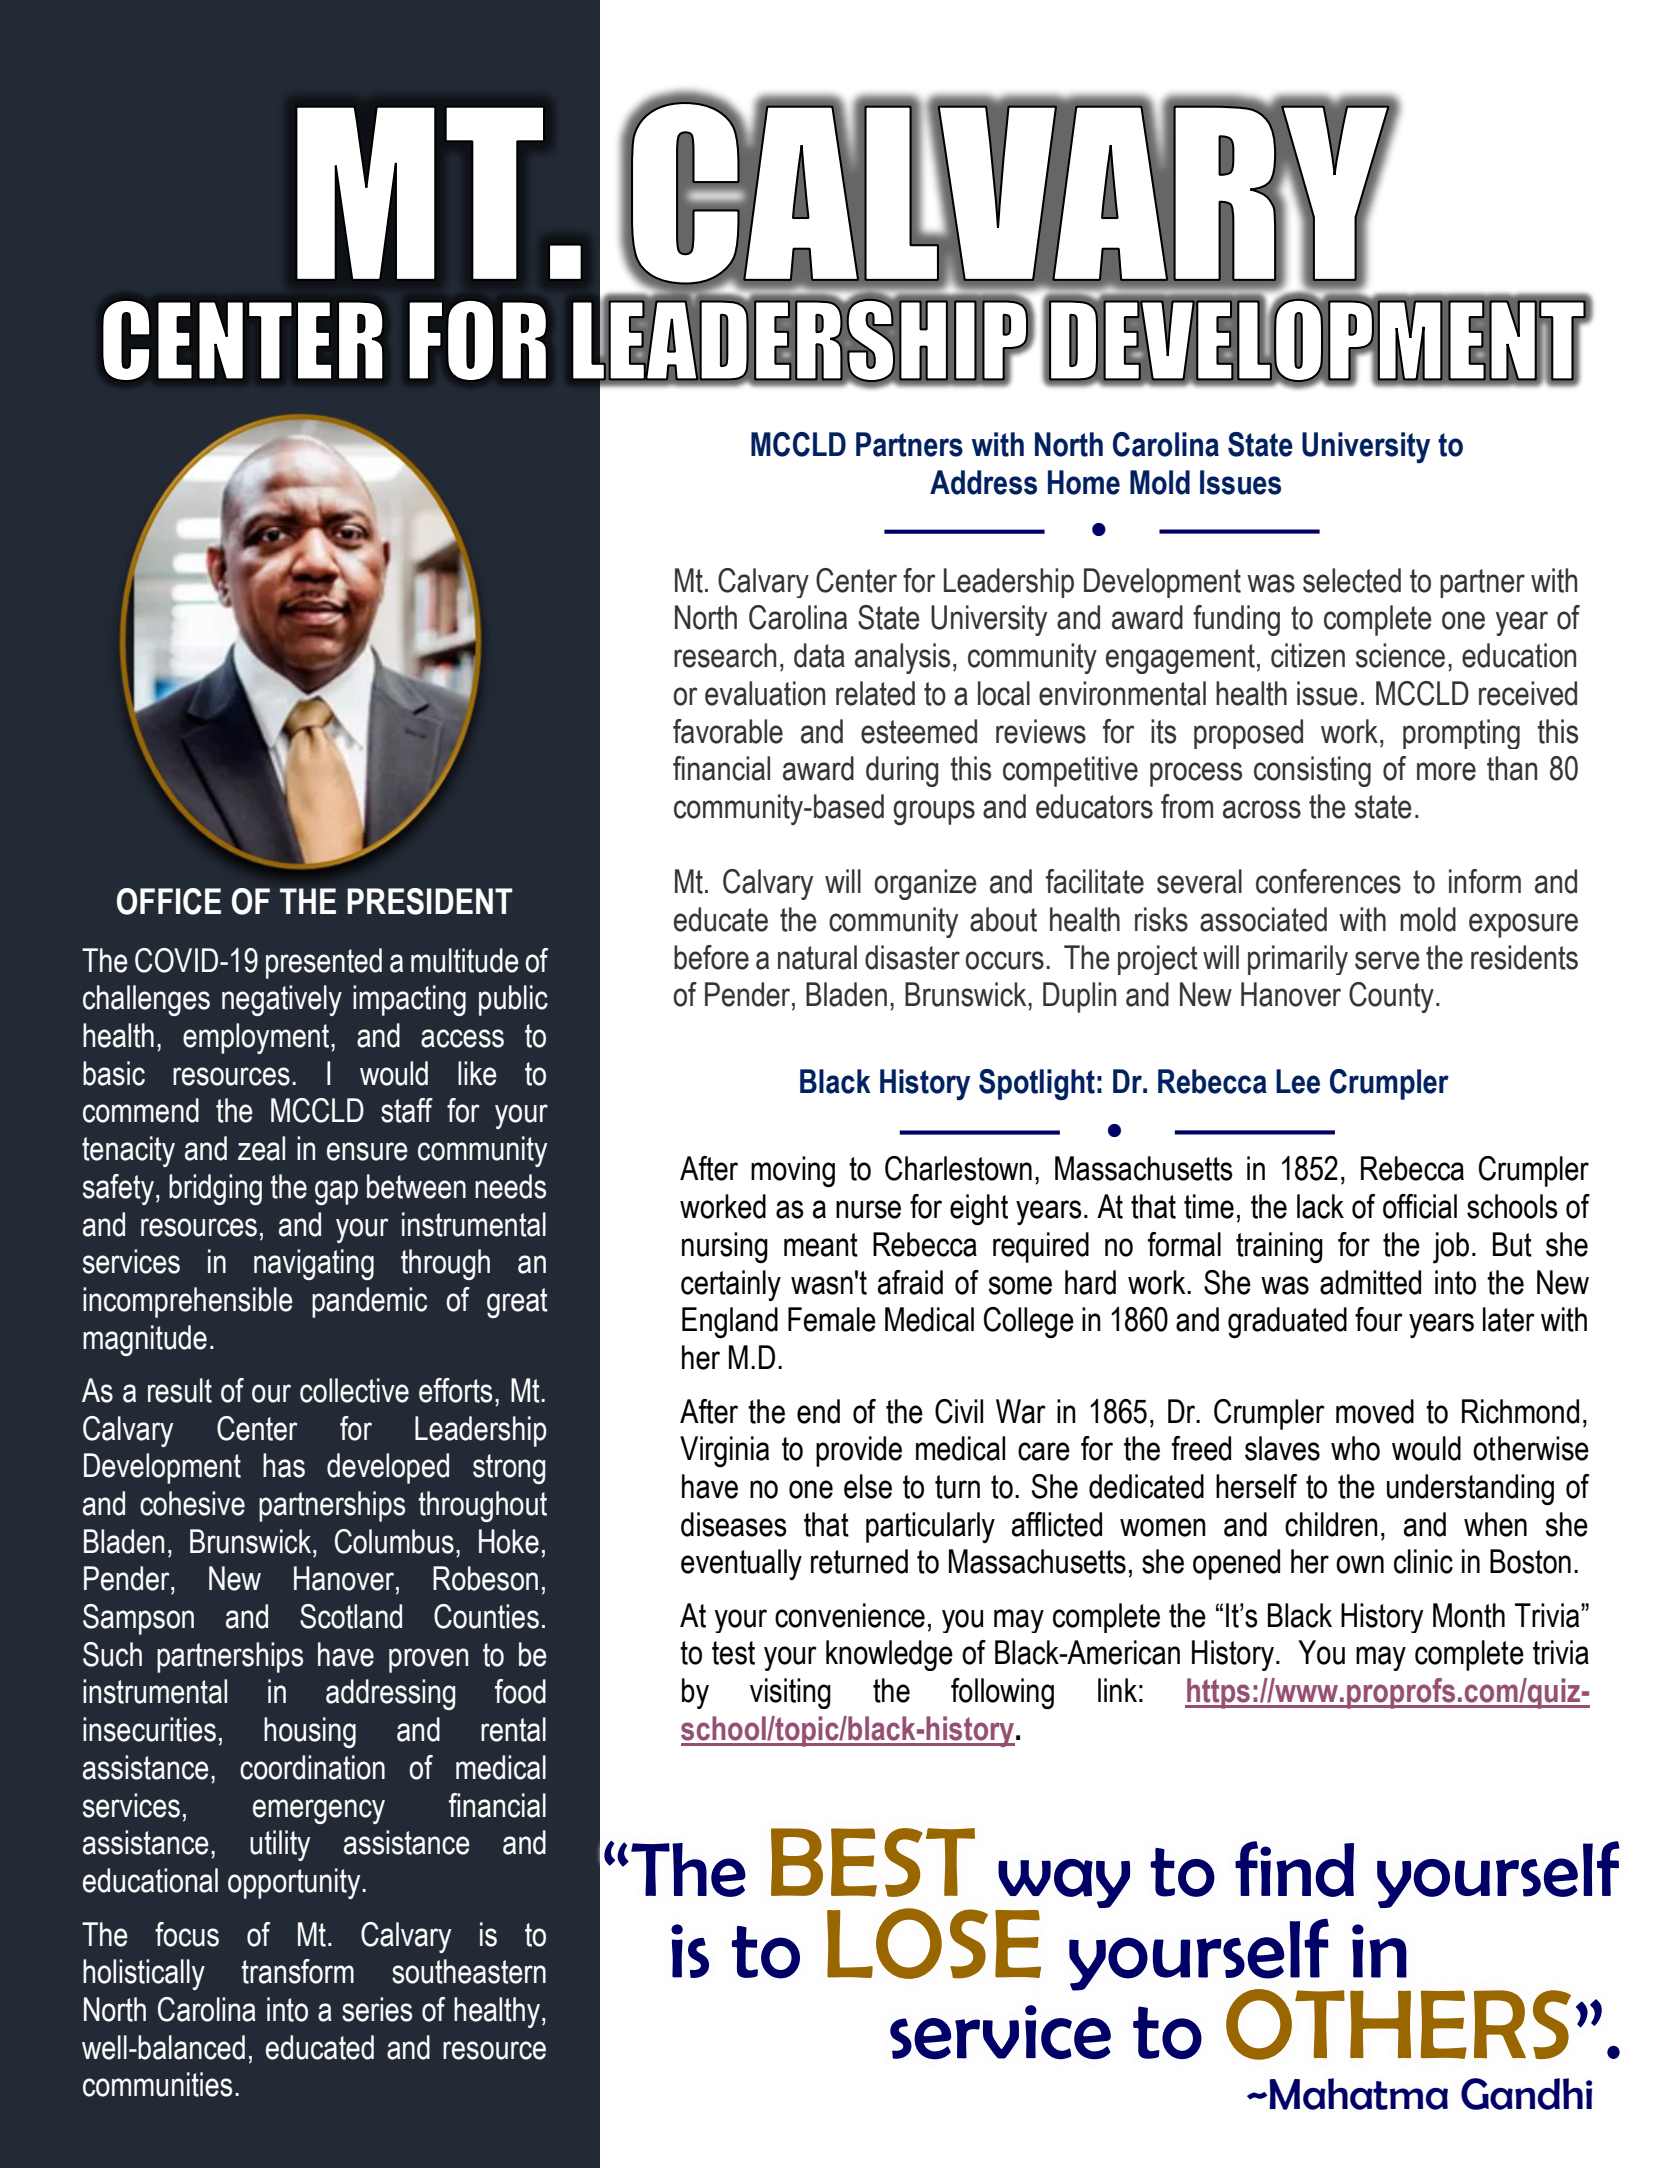 Image resolution: width=1675 pixels, height=2168 pixels. Describe the element at coordinates (817, 957) in the screenshot. I see `natural` at that location.
